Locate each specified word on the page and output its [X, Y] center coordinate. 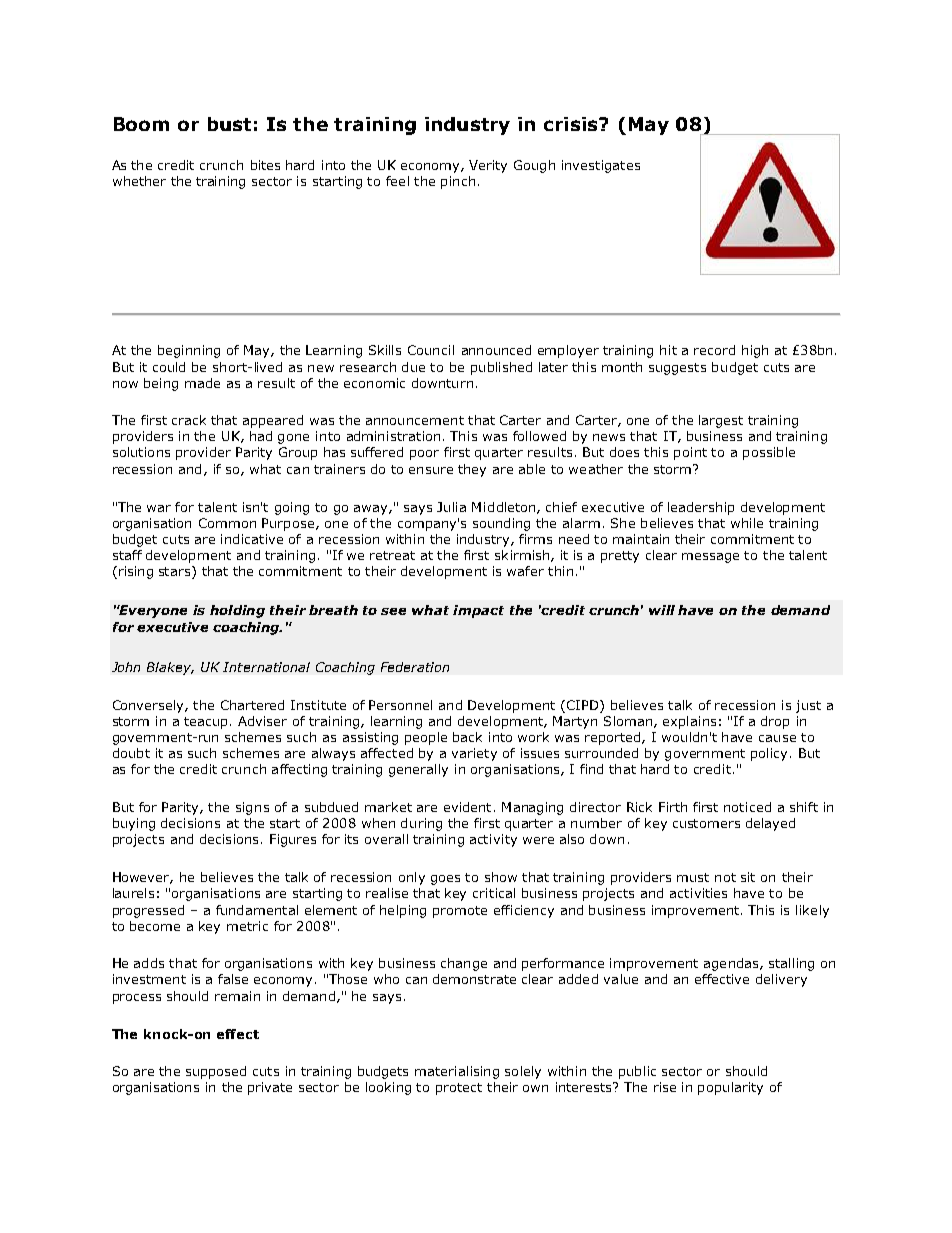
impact [478, 611]
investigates [601, 166]
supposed [216, 1072]
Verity [488, 166]
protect [459, 1089]
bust [229, 124]
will [662, 610]
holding [237, 611]
